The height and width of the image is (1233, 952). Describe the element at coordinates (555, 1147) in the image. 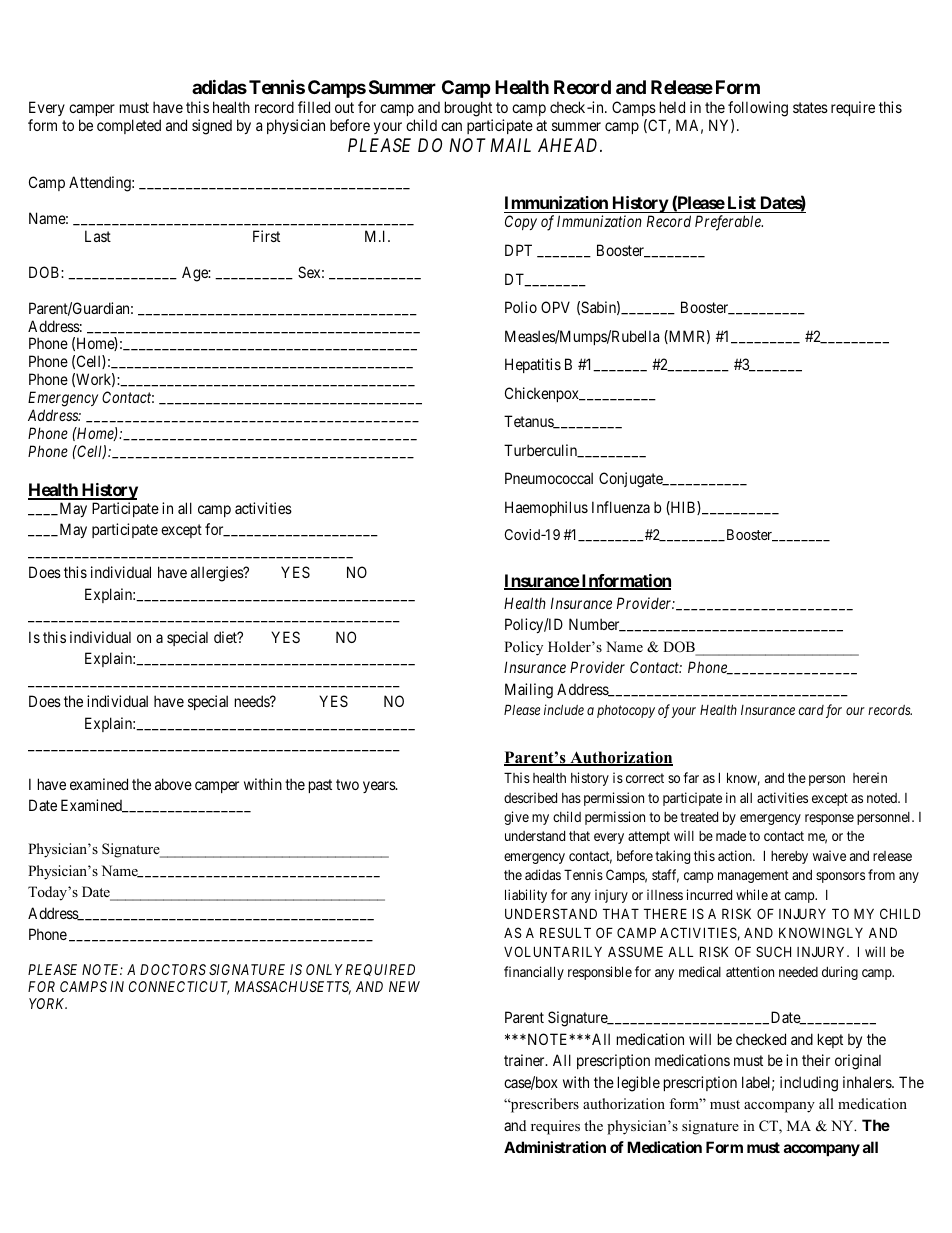

I see `Administration` at that location.
